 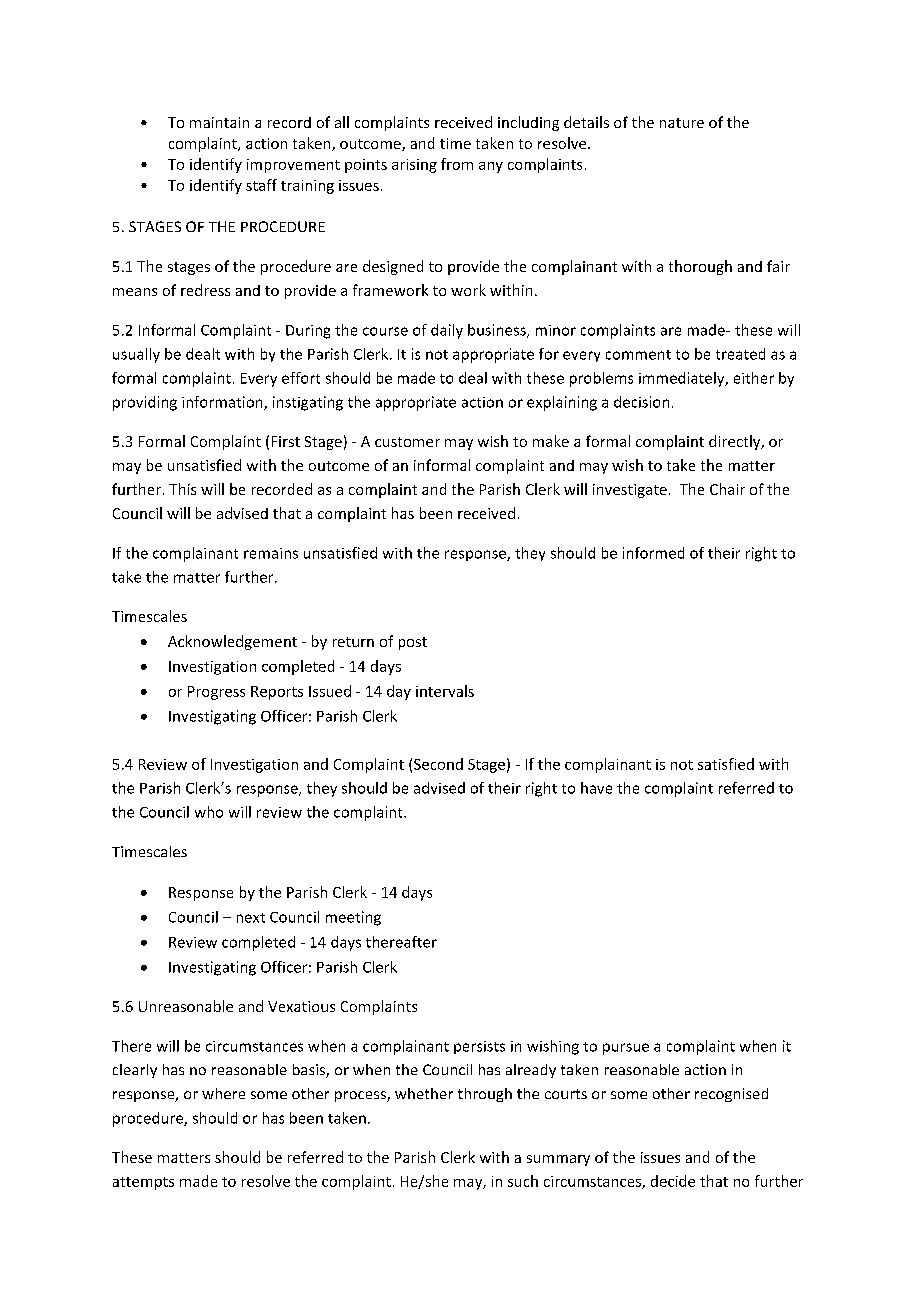 What do you see at coordinates (682, 123) in the screenshot?
I see `nature` at bounding box center [682, 123].
